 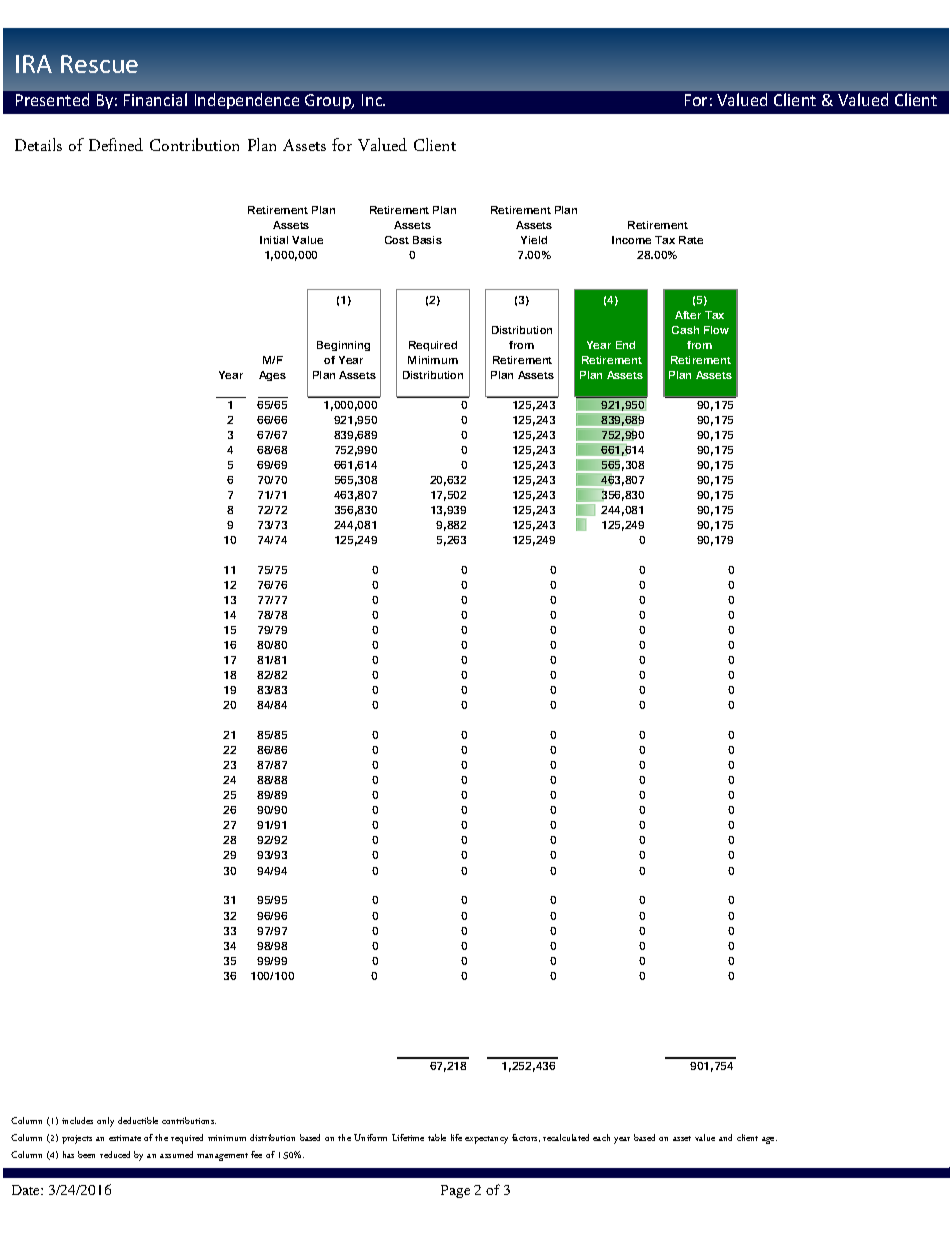 What do you see at coordinates (631, 240) in the screenshot?
I see `Income` at bounding box center [631, 240].
